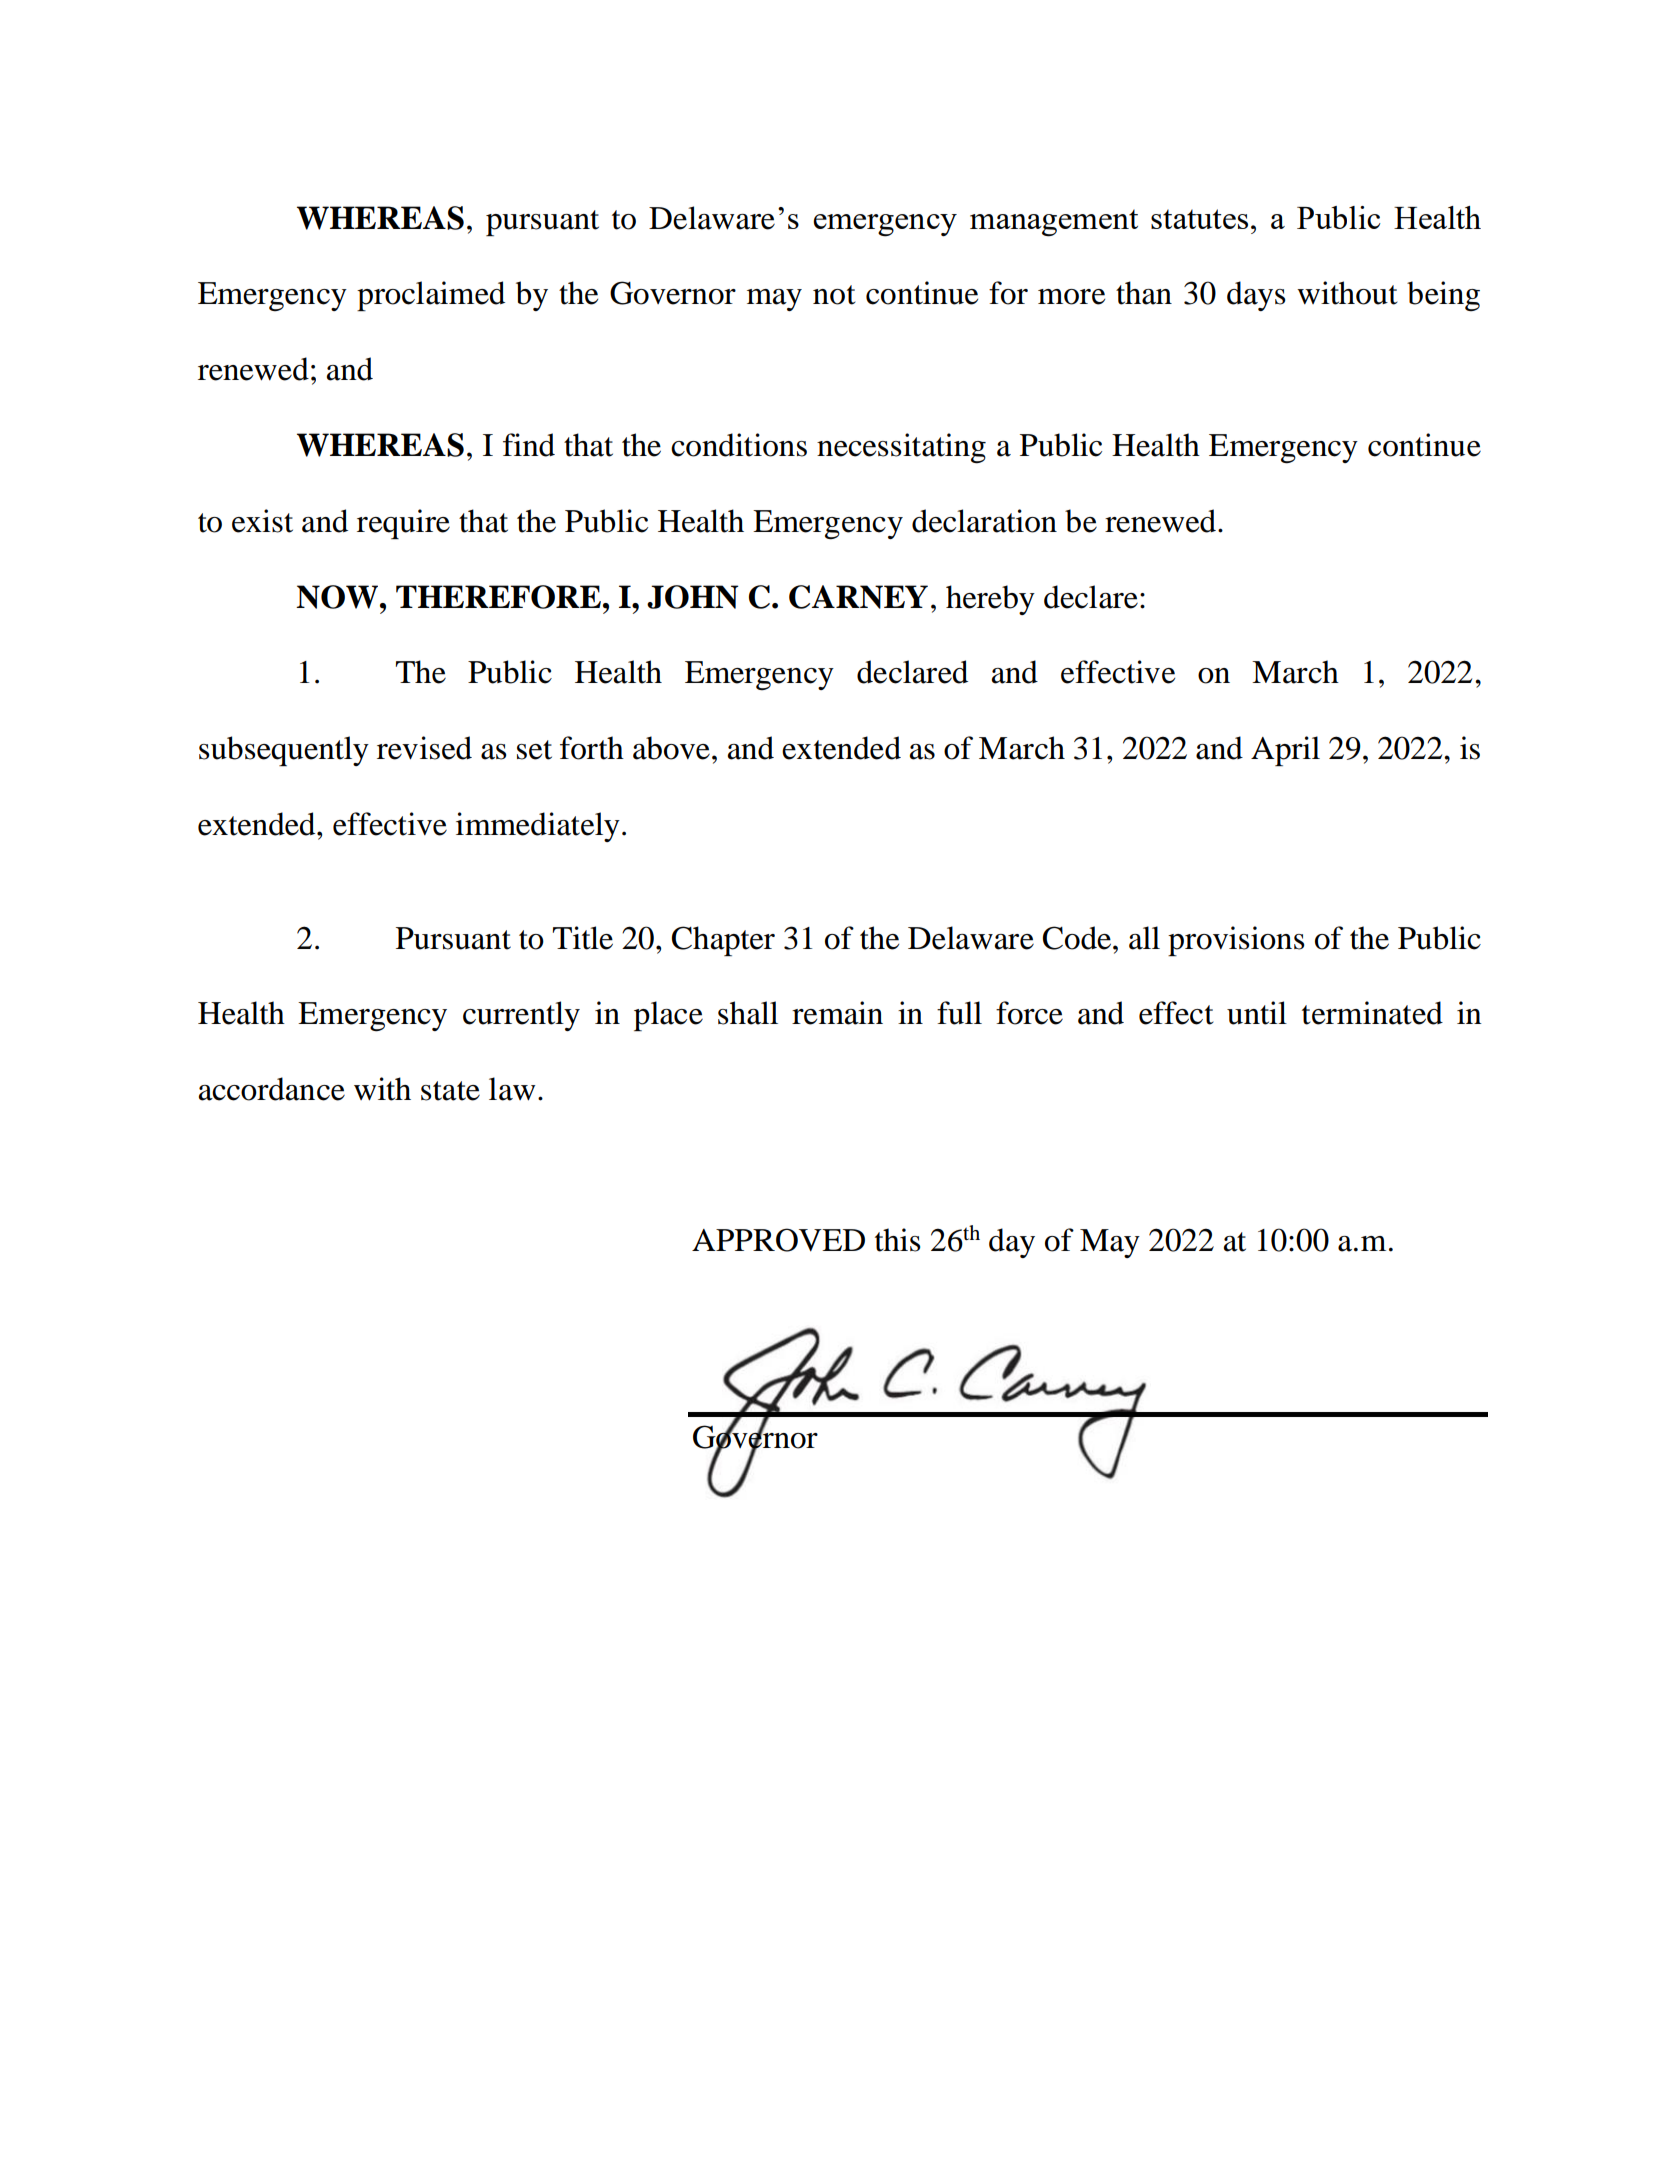  Describe the element at coordinates (897, 1240) in the screenshot. I see `this` at that location.
